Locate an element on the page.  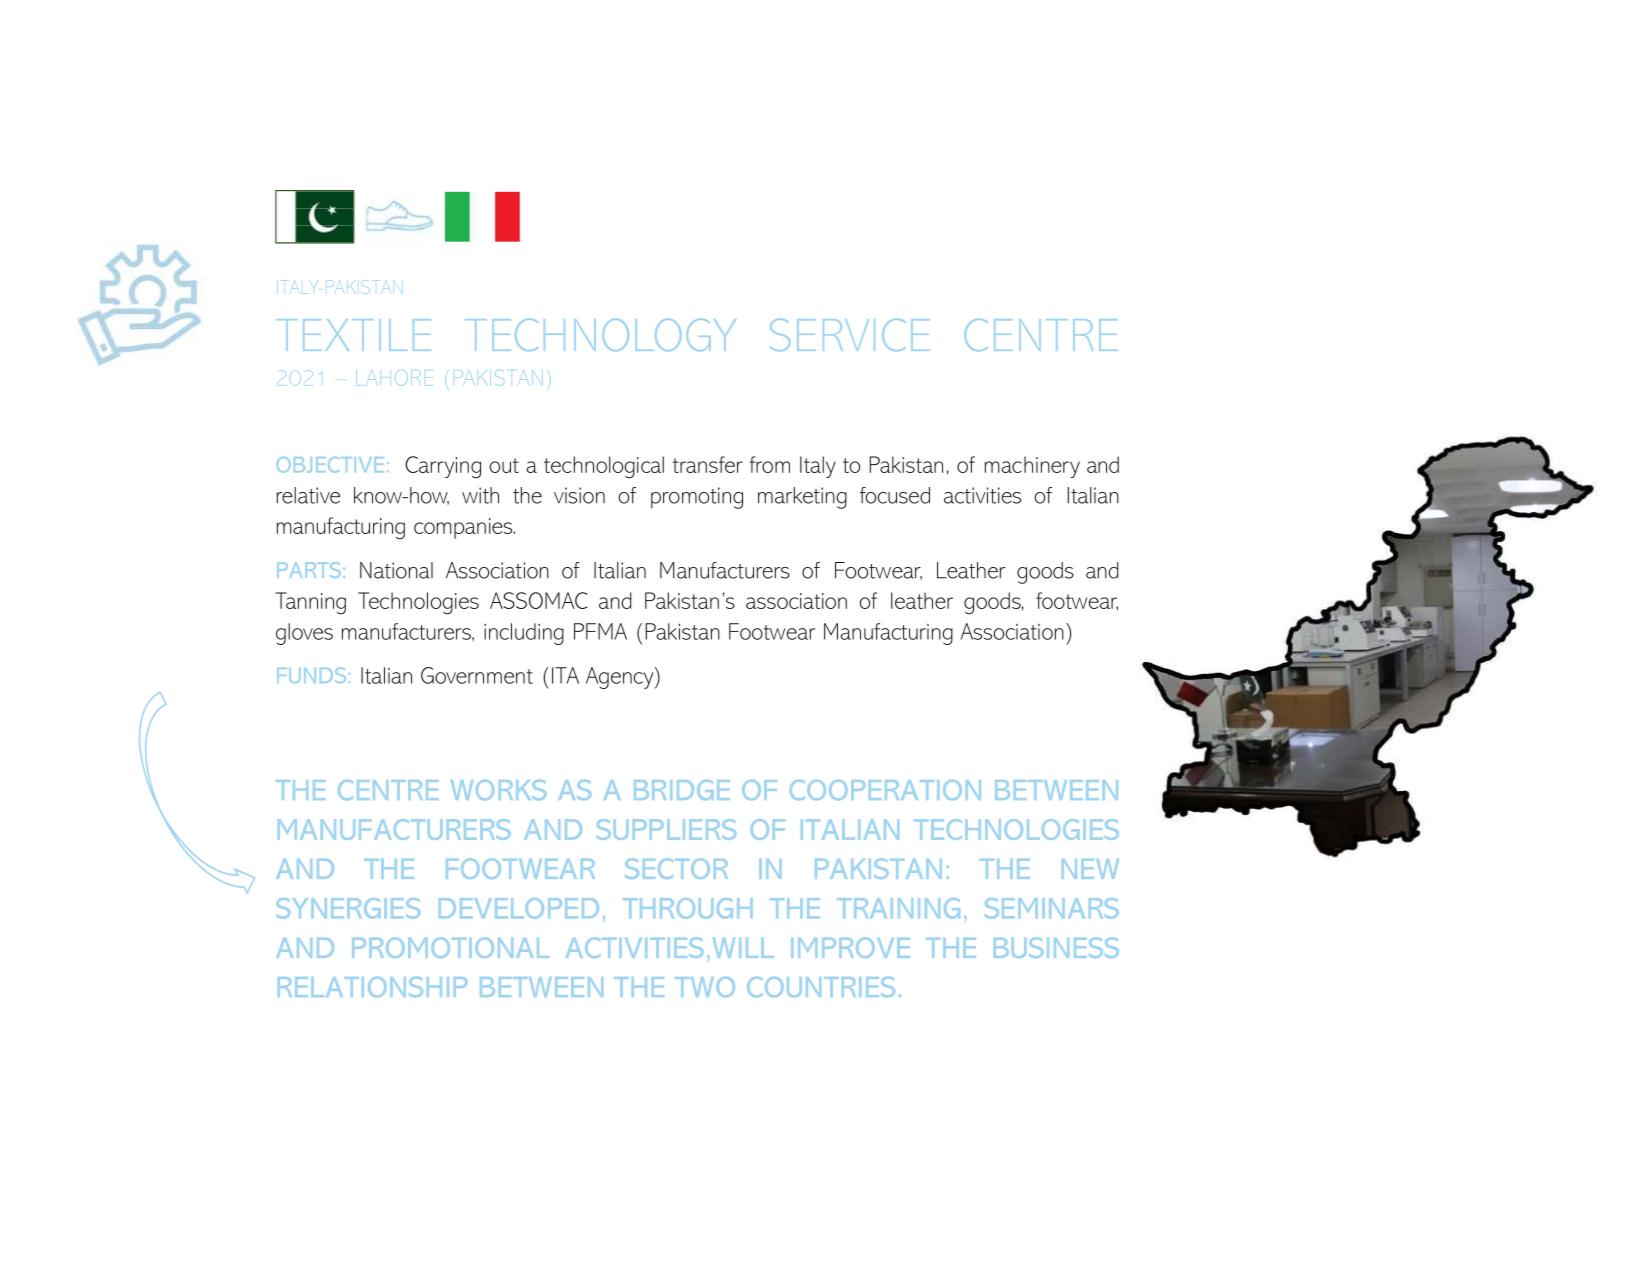
TECHNOLOGY is located at coordinates (600, 335).
